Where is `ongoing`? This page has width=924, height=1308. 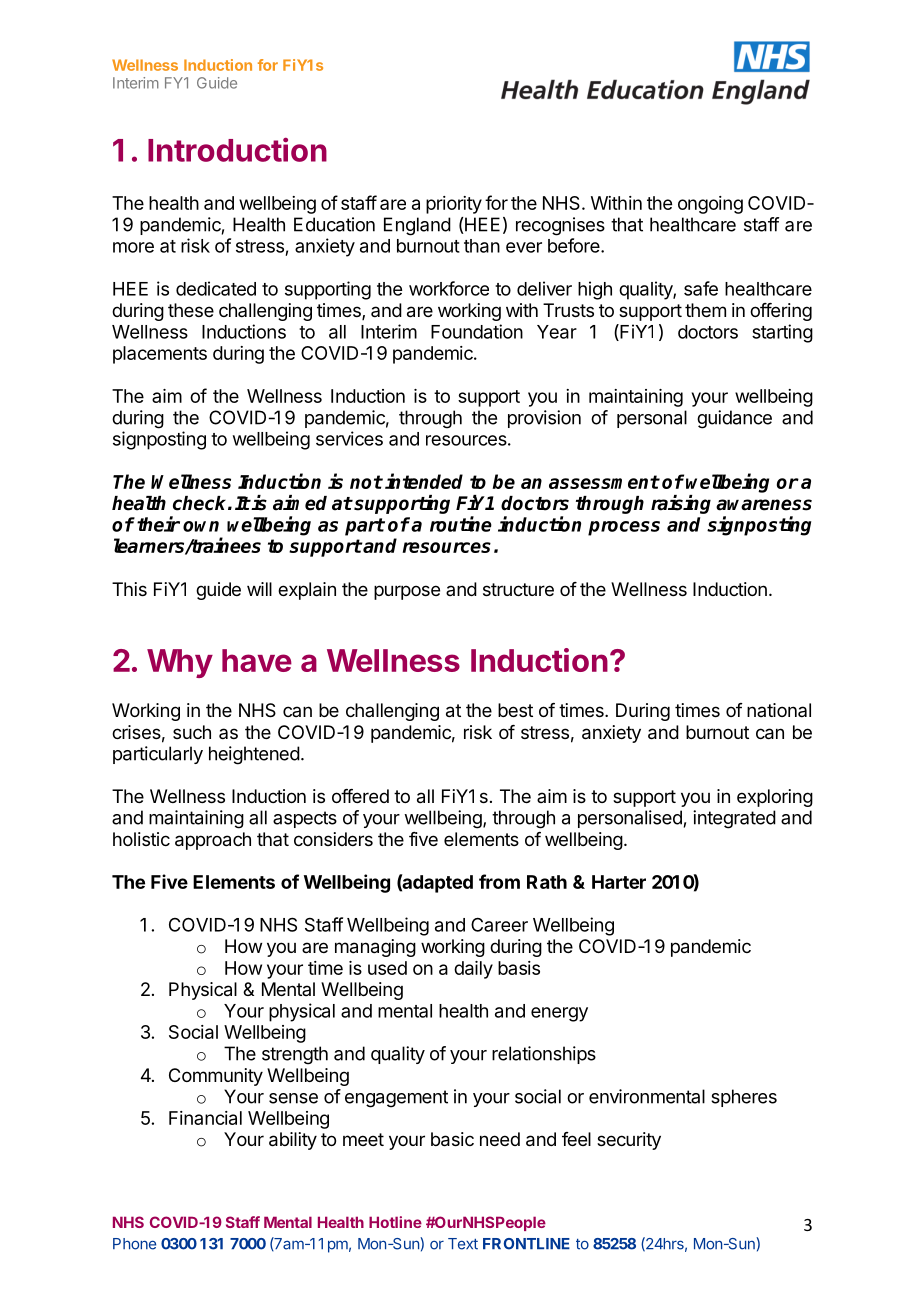
ongoing is located at coordinates (710, 205).
